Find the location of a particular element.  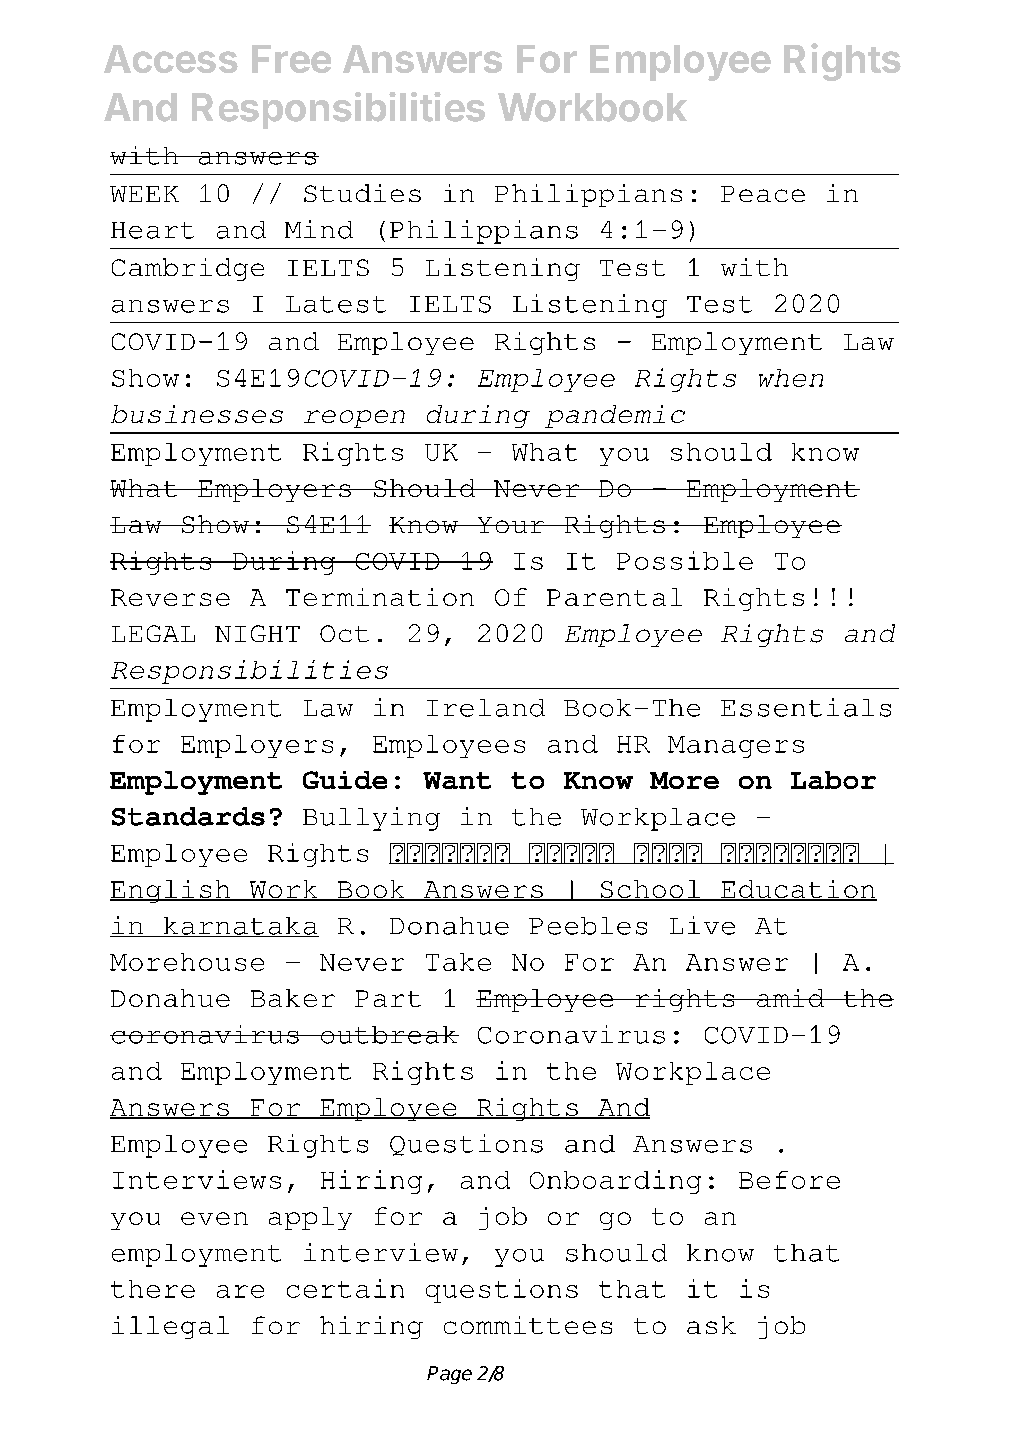

committees is located at coordinates (528, 1325).
